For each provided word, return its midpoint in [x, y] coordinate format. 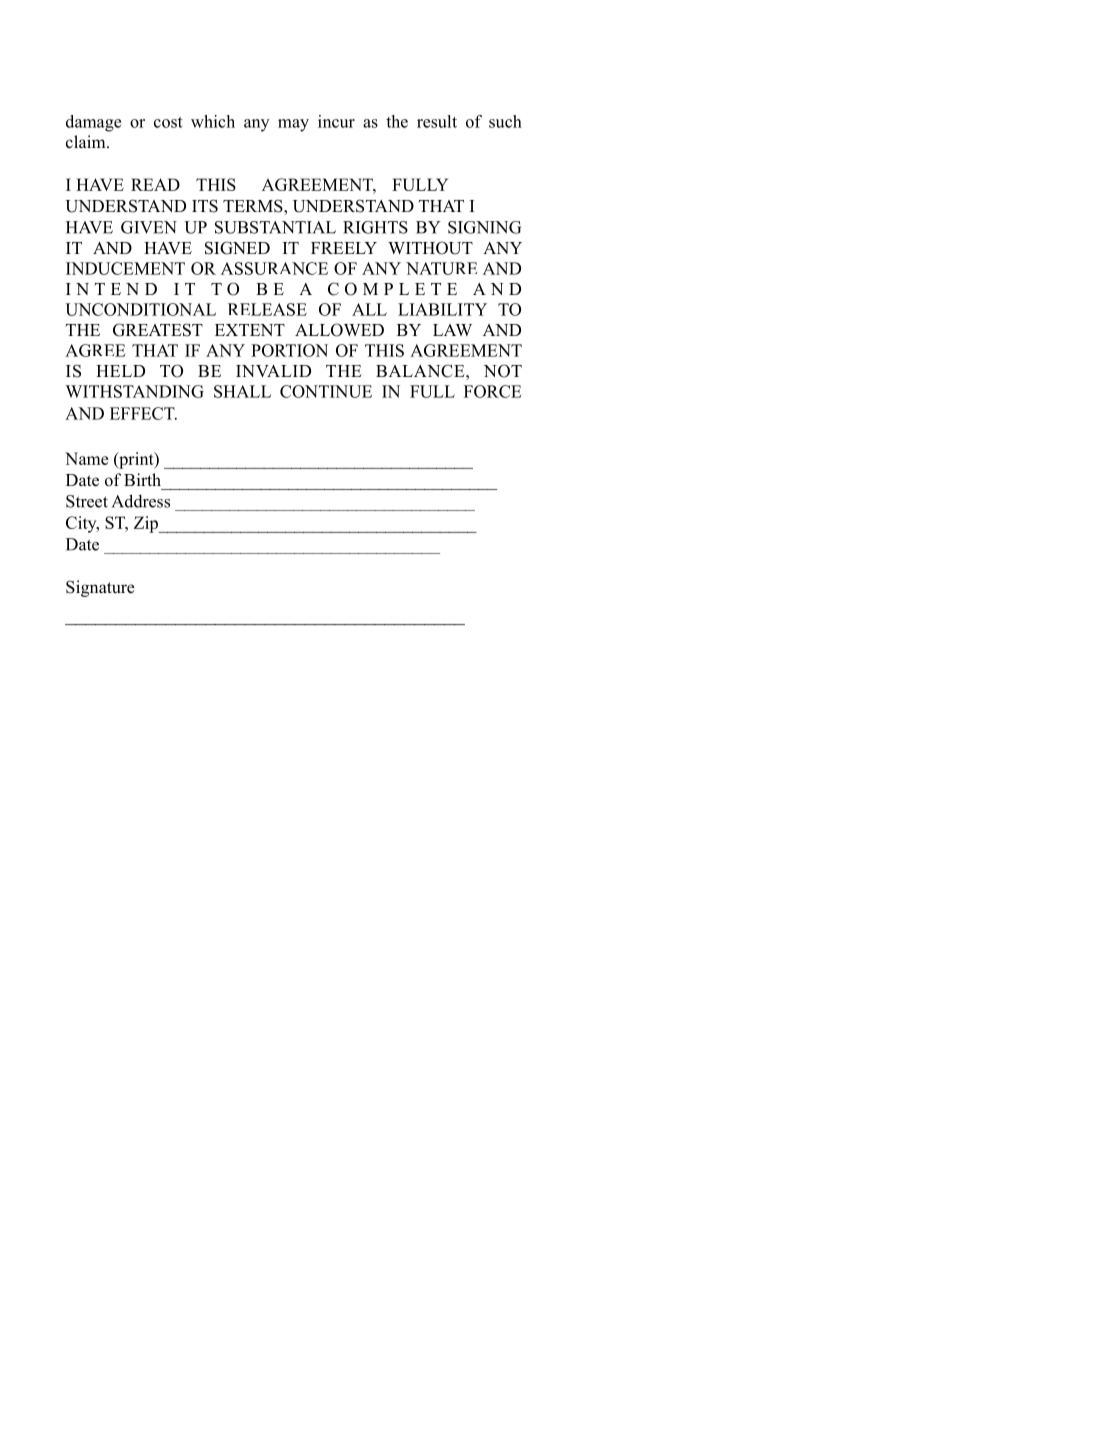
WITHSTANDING [134, 391]
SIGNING [484, 227]
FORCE [492, 391]
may [293, 125]
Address [141, 501]
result [437, 121]
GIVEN [149, 227]
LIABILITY [442, 309]
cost [168, 122]
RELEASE [267, 309]
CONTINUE [326, 391]
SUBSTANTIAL [275, 227]
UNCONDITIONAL [140, 309]
